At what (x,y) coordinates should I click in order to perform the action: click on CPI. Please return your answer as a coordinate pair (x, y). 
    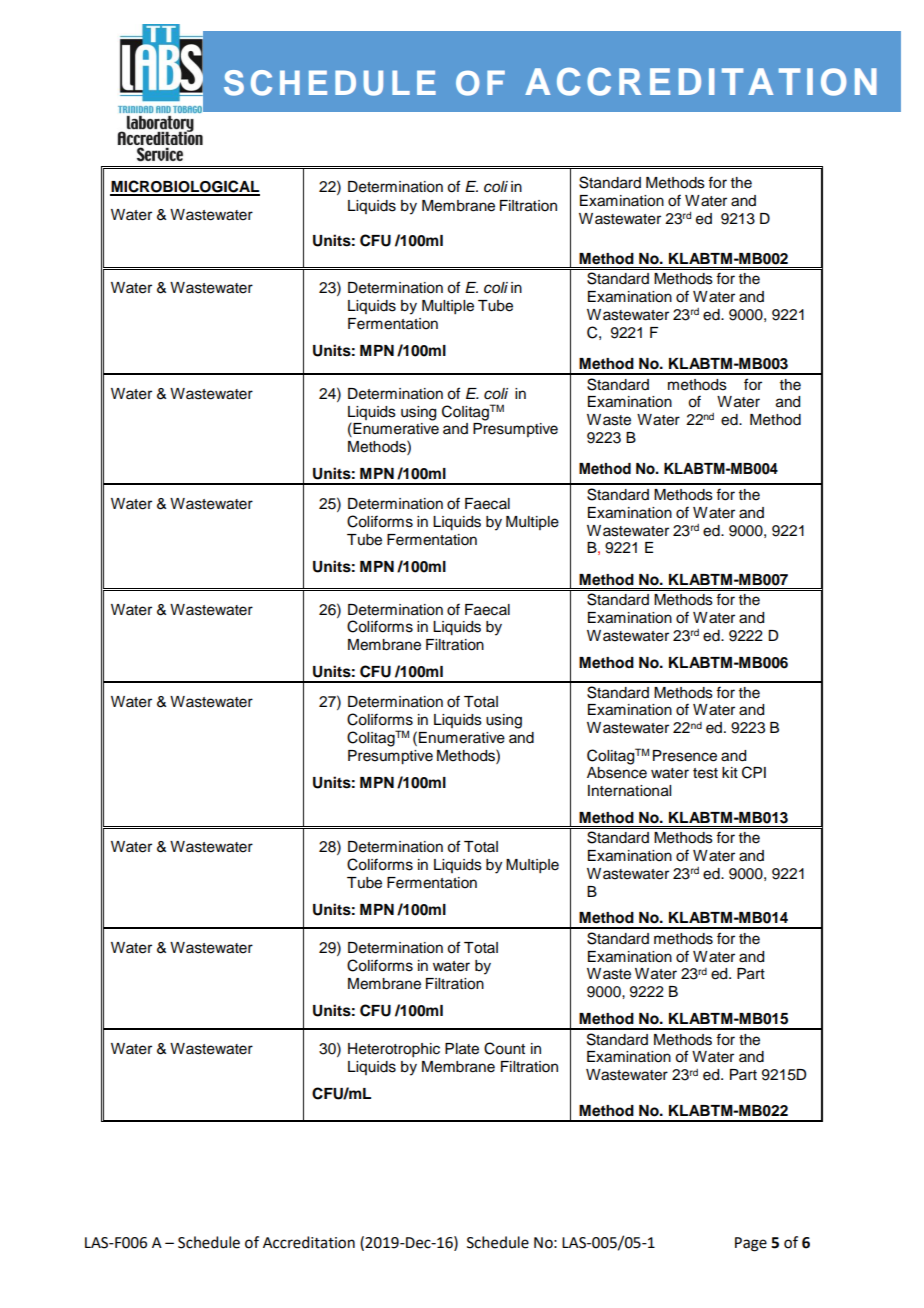
    Looking at the image, I should click on (754, 772).
